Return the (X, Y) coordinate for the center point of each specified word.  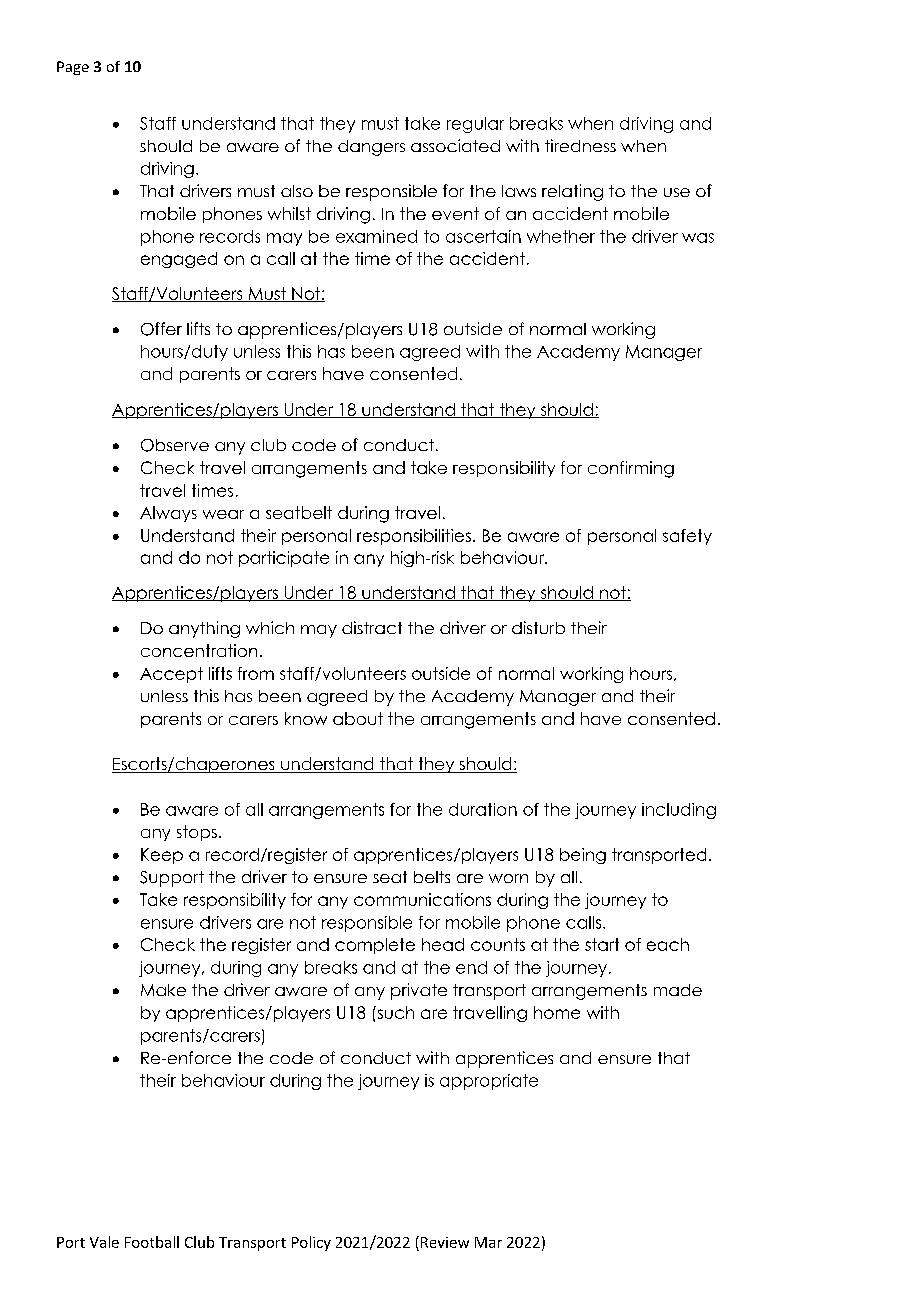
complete (375, 946)
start (602, 944)
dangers (371, 148)
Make (163, 990)
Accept (171, 675)
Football (152, 1242)
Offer (161, 329)
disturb (538, 627)
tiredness (580, 145)
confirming (631, 469)
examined (376, 236)
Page (73, 68)
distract (372, 627)
